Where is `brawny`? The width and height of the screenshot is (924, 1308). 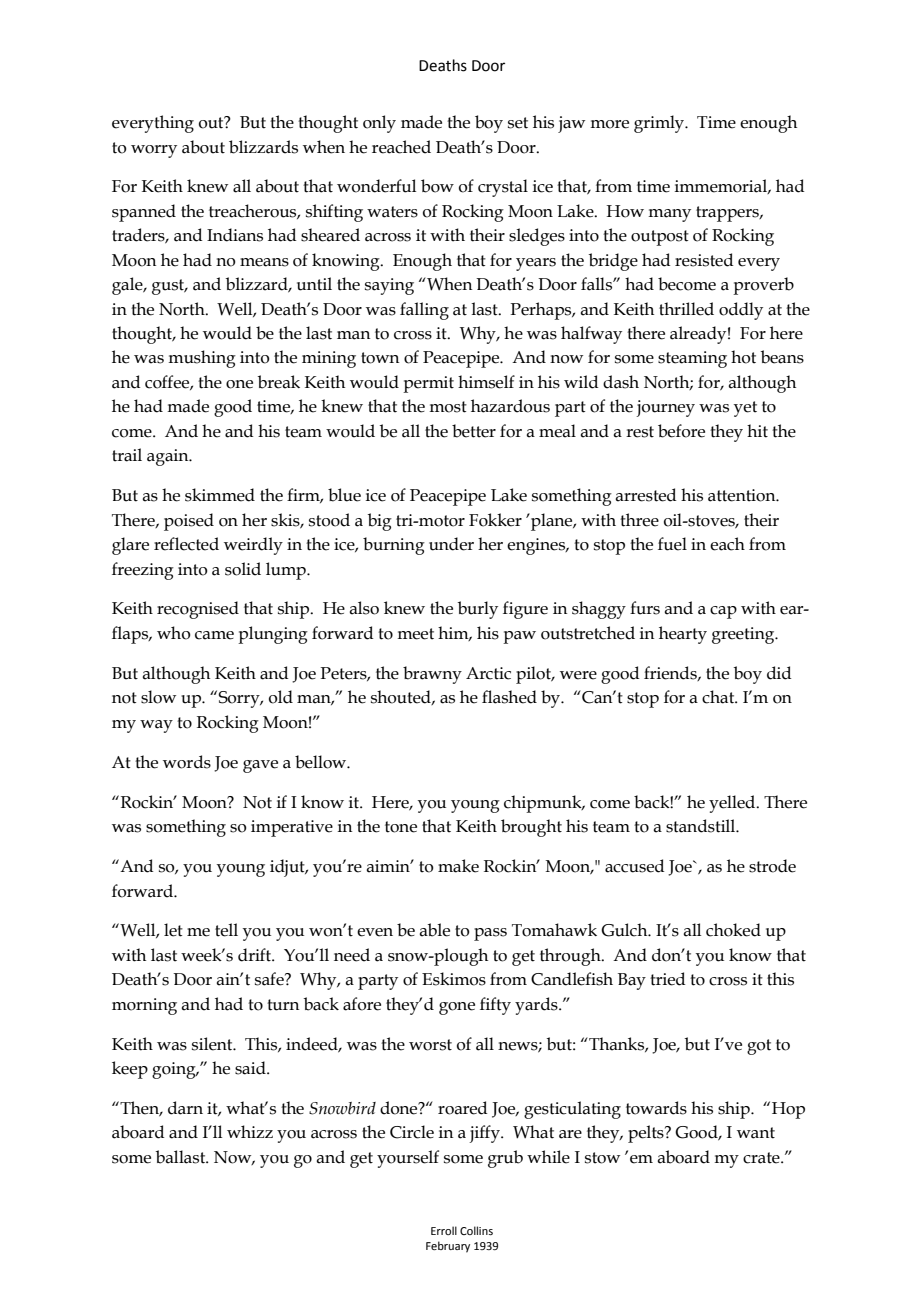
brawny is located at coordinates (432, 675).
